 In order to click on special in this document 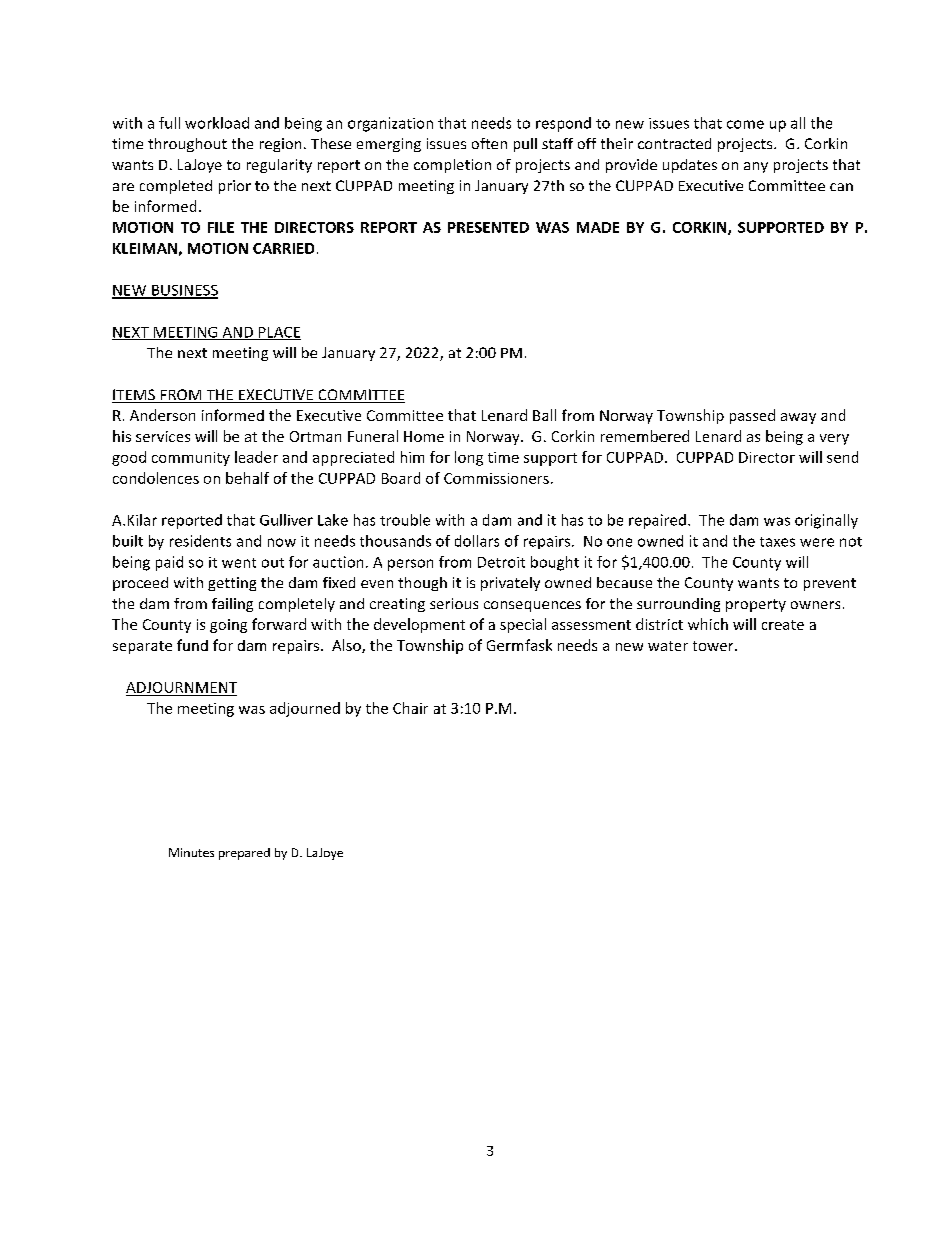, I will do `click(523, 625)`.
